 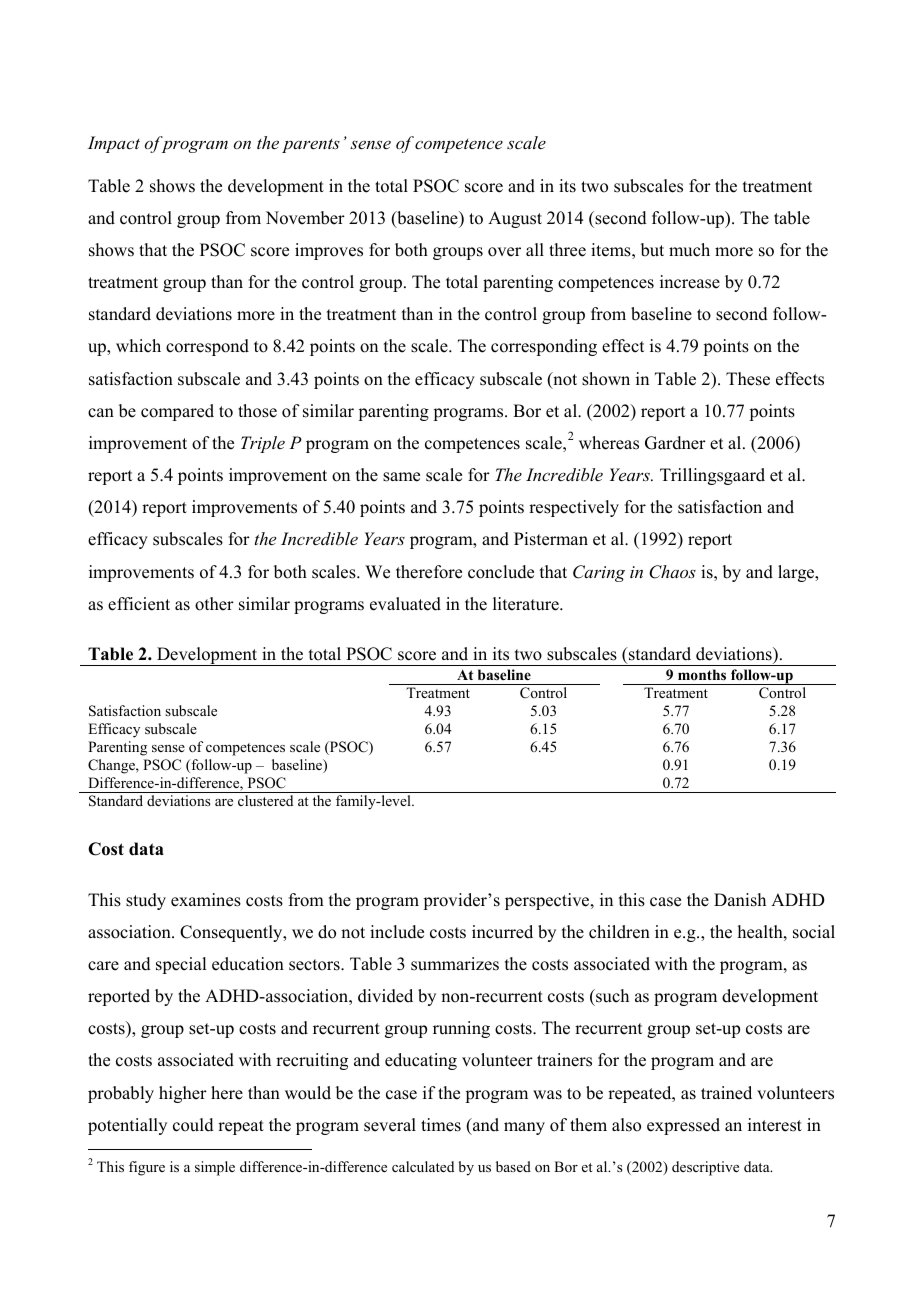 I want to click on Impact, so click(x=114, y=144).
